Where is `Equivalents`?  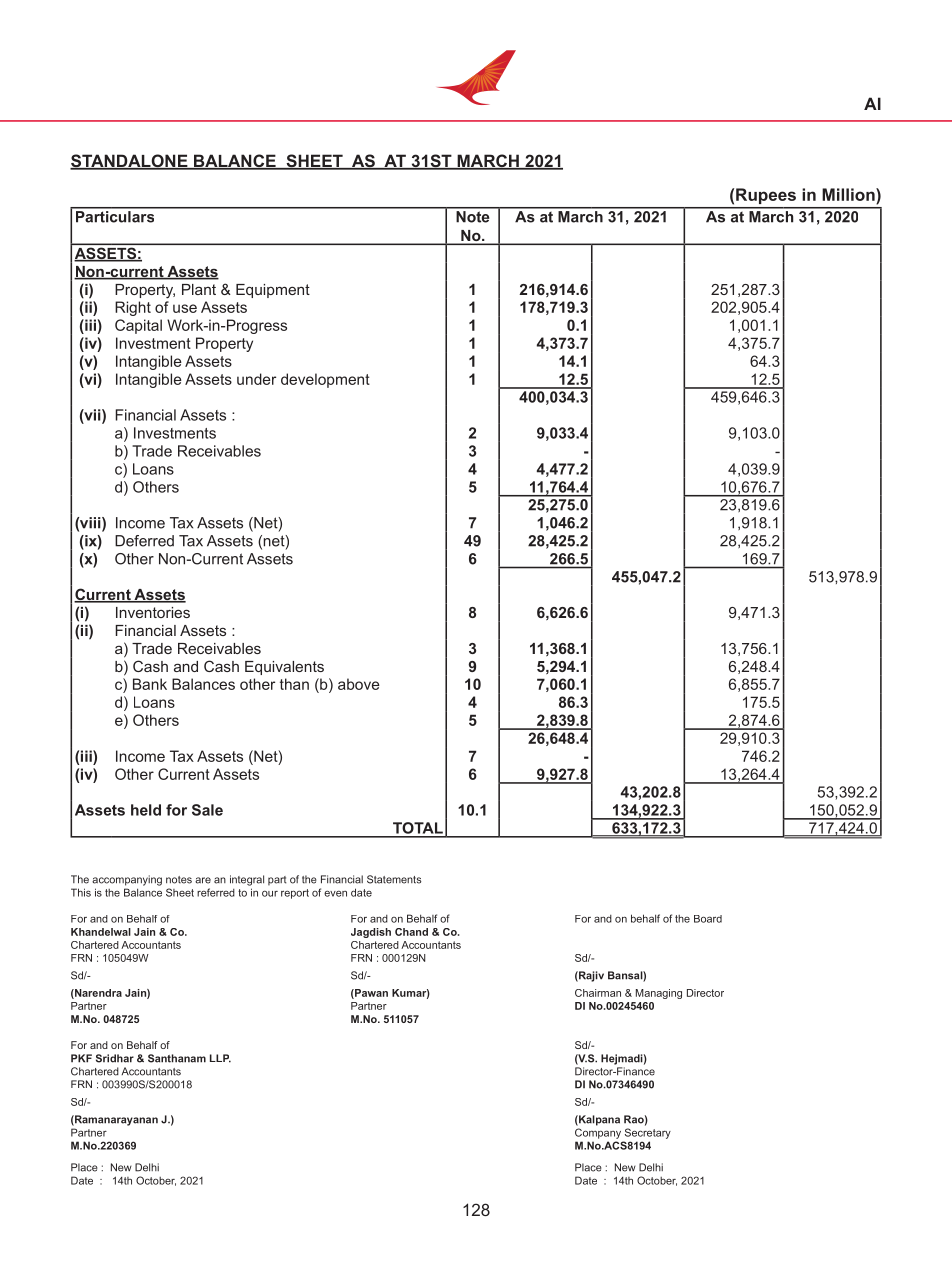 Equivalents is located at coordinates (284, 668).
